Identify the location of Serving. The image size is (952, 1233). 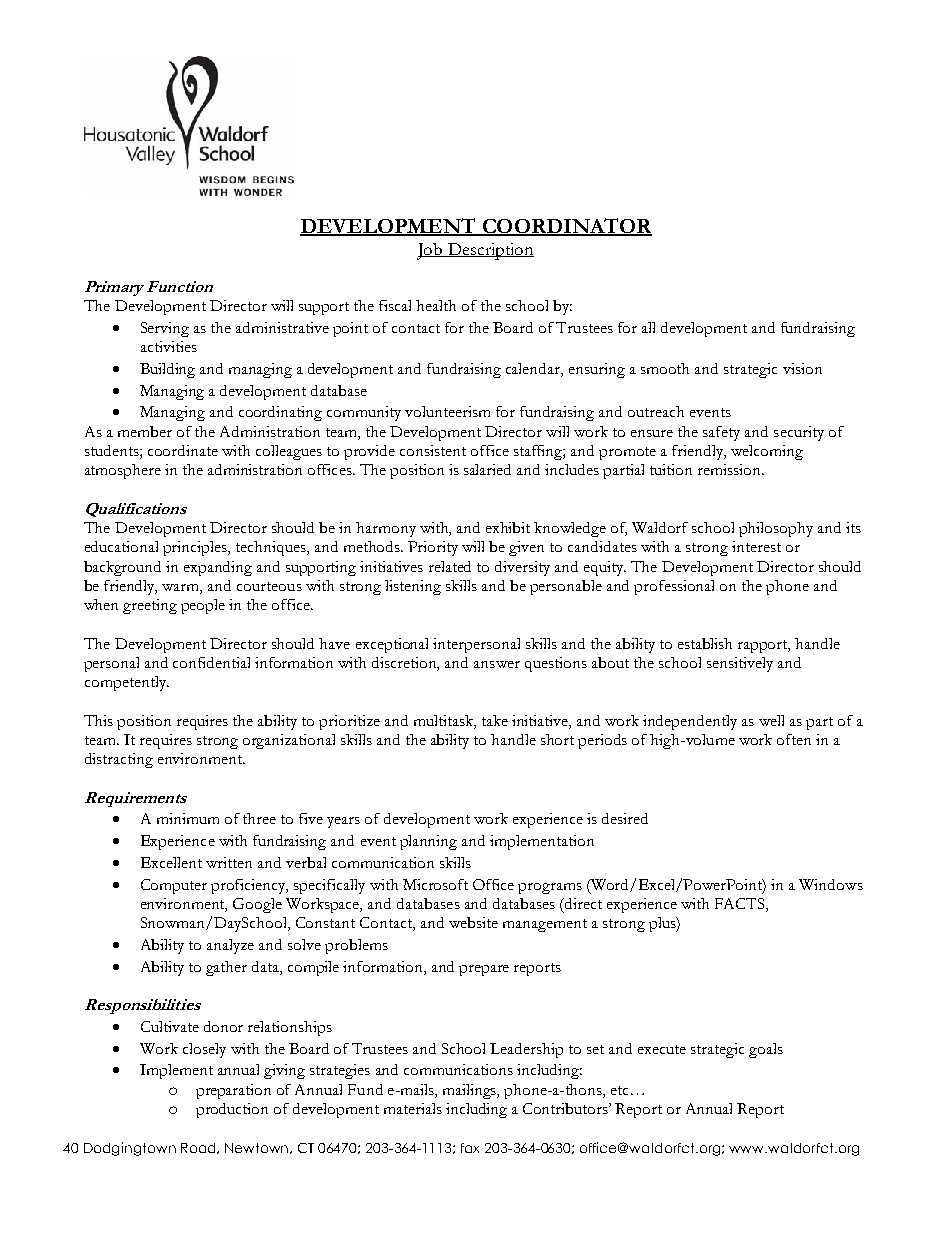
(165, 329).
